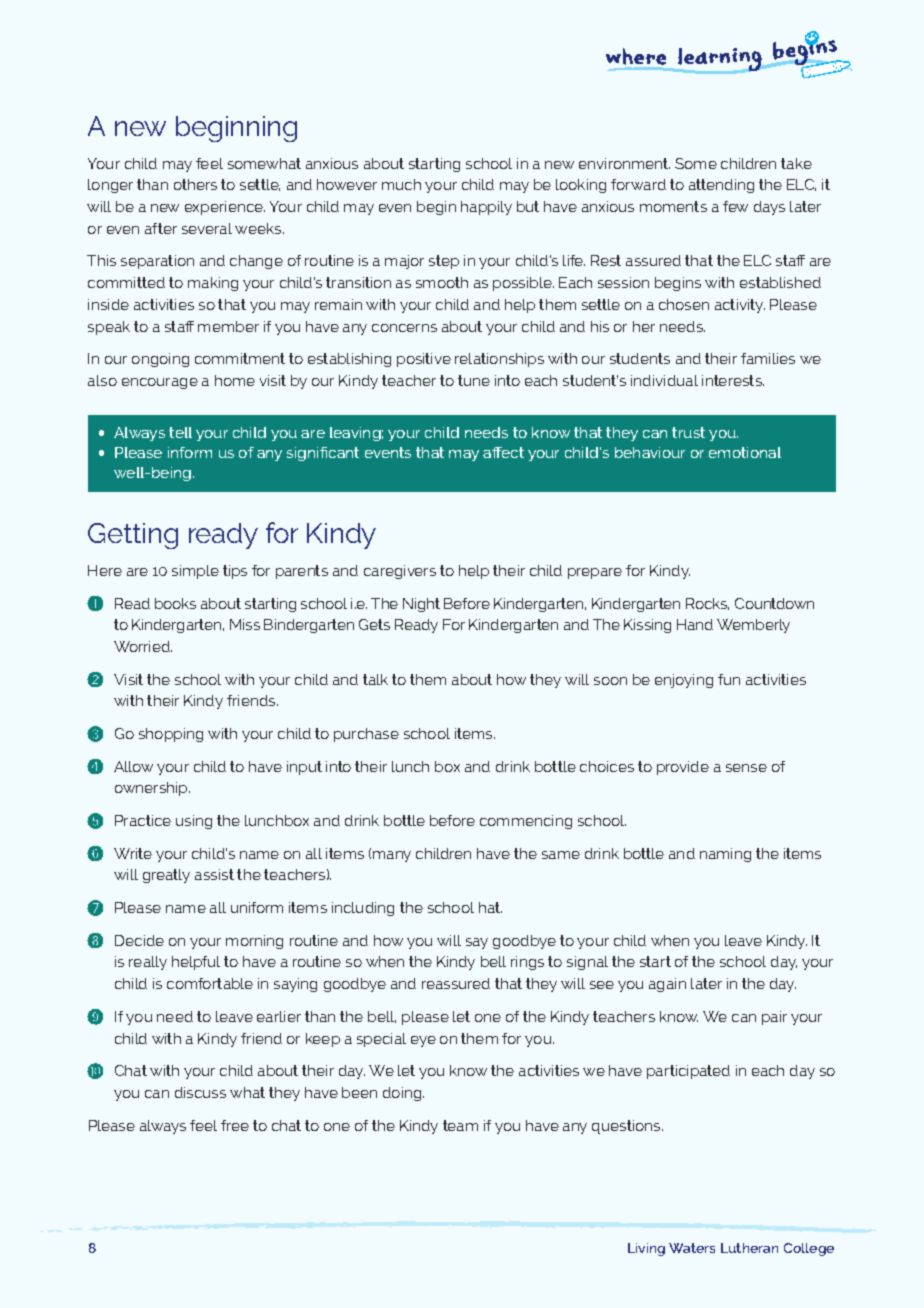 Image resolution: width=924 pixels, height=1308 pixels. Describe the element at coordinates (486, 208) in the page. I see `happily` at that location.
